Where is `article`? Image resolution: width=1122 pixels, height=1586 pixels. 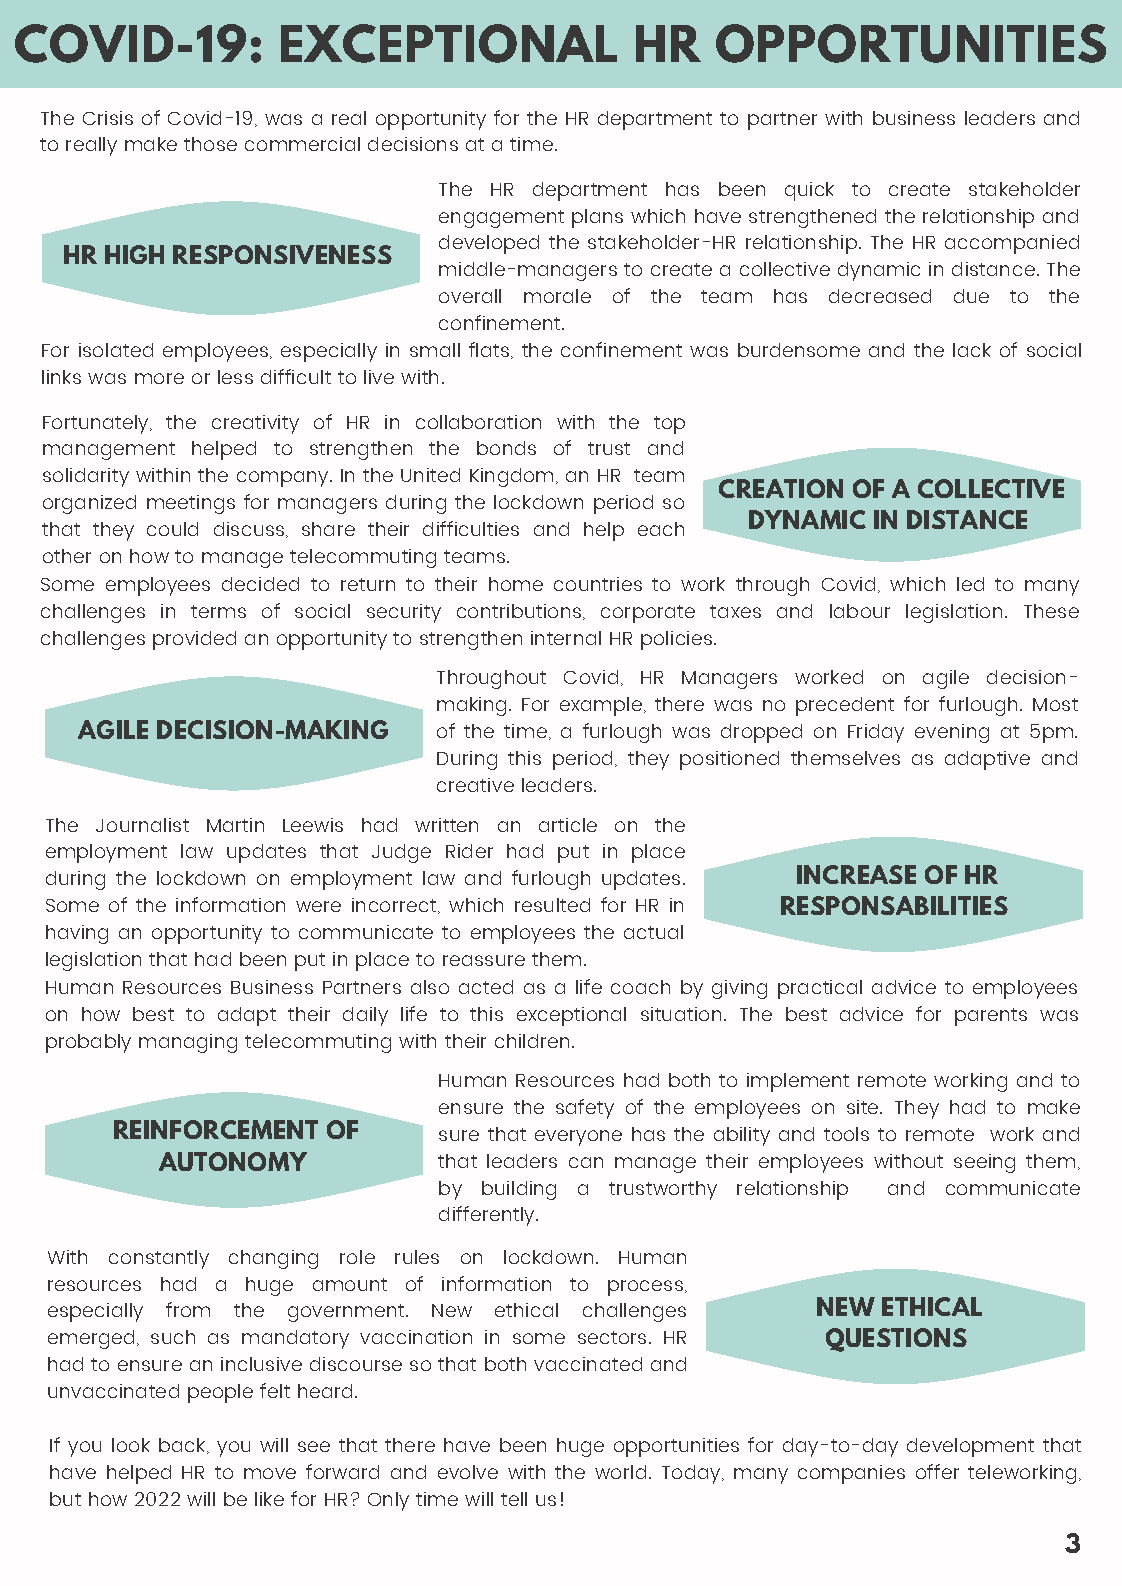 article is located at coordinates (568, 825).
